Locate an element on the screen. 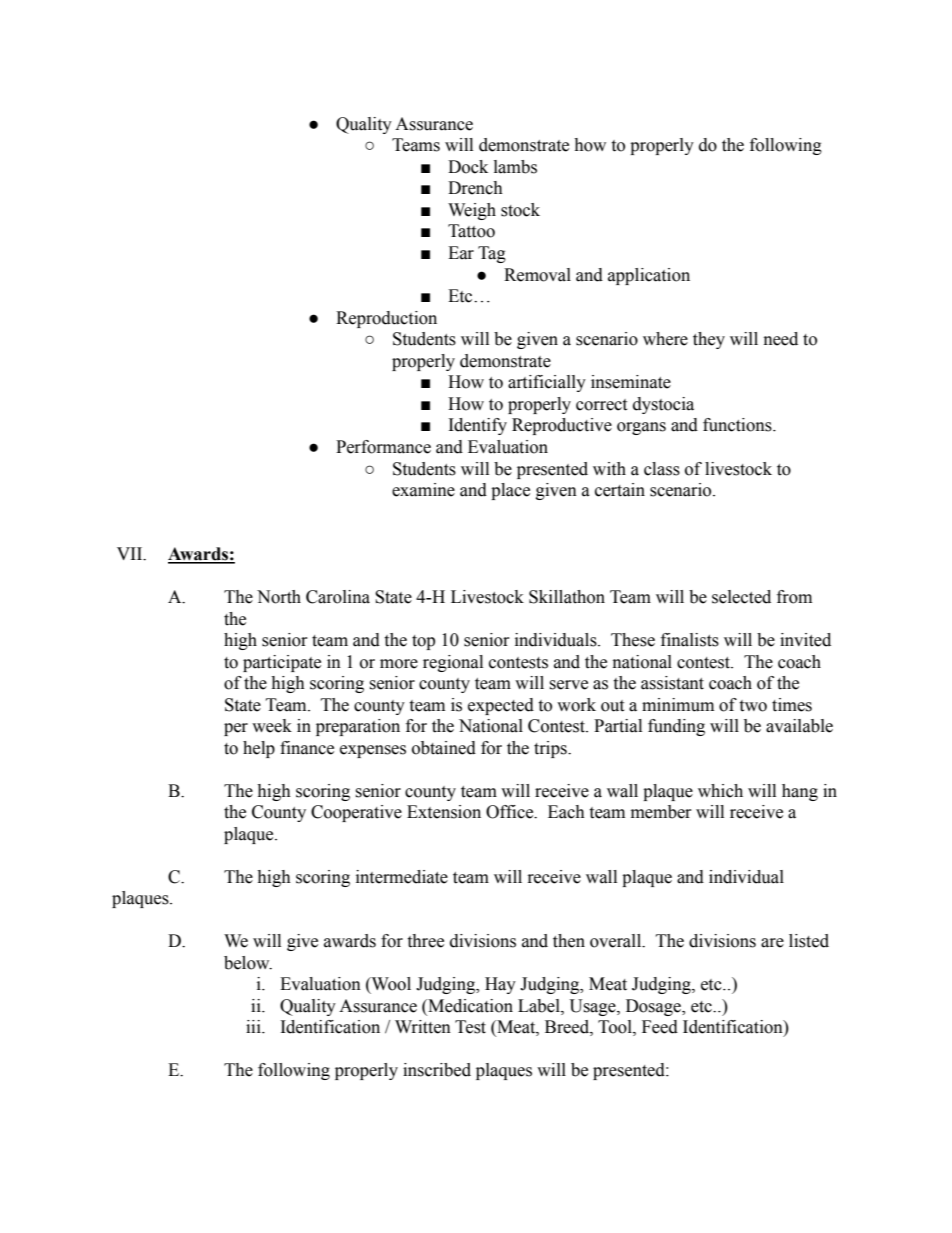  iii is located at coordinates (254, 1026).
